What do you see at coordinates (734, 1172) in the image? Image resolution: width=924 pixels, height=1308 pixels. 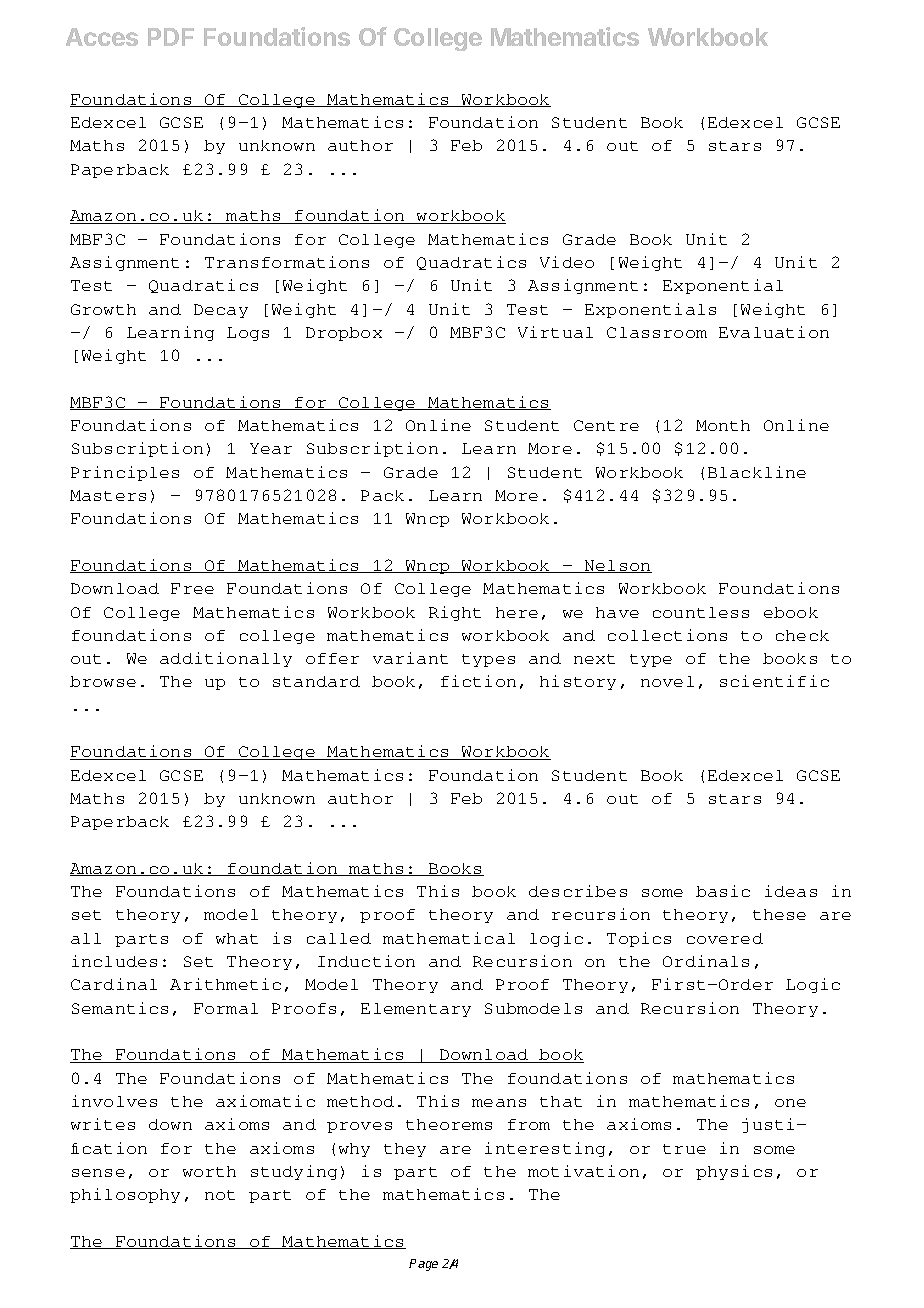 I see `physics` at bounding box center [734, 1172].
